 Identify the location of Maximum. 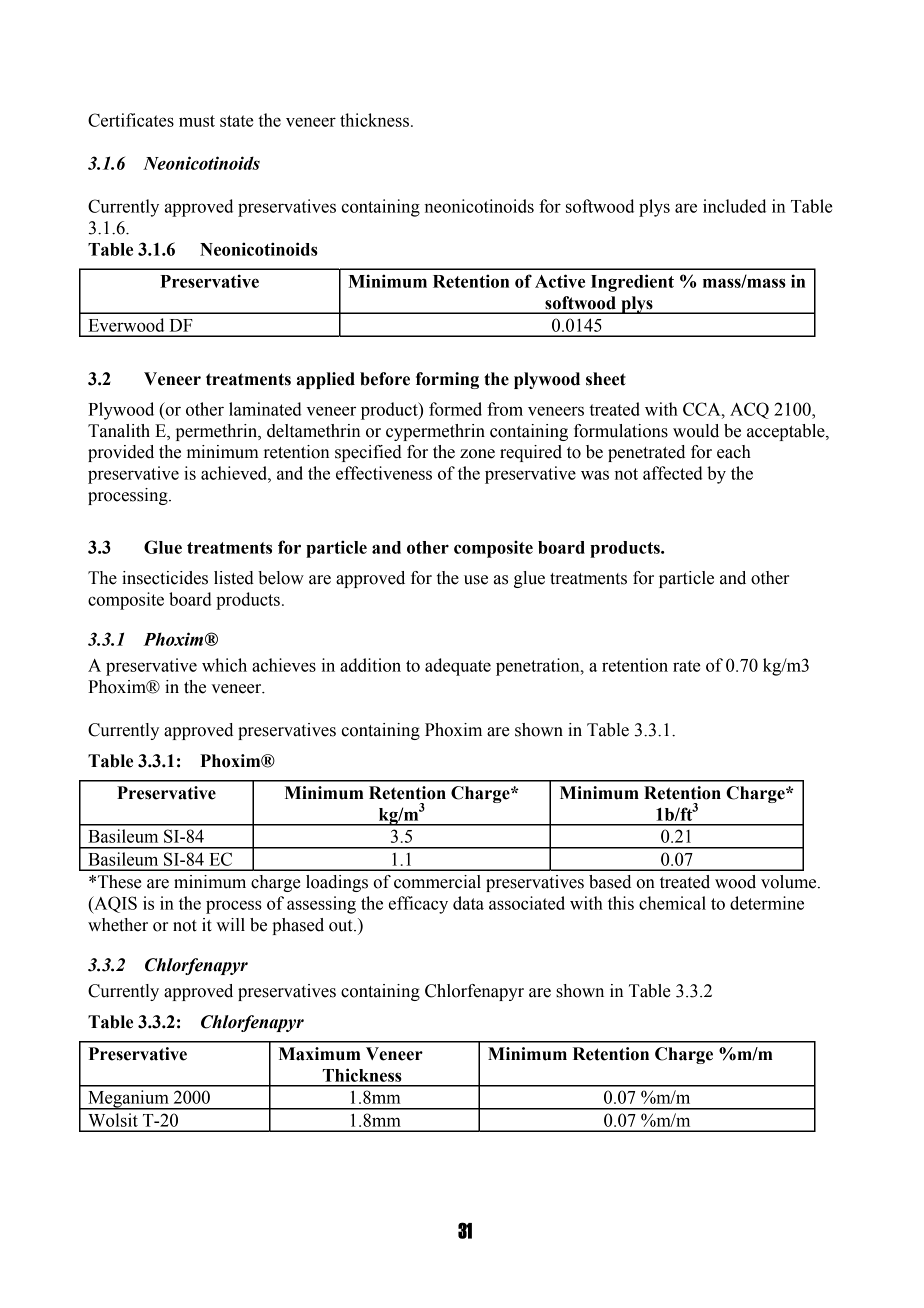
(320, 1054).
